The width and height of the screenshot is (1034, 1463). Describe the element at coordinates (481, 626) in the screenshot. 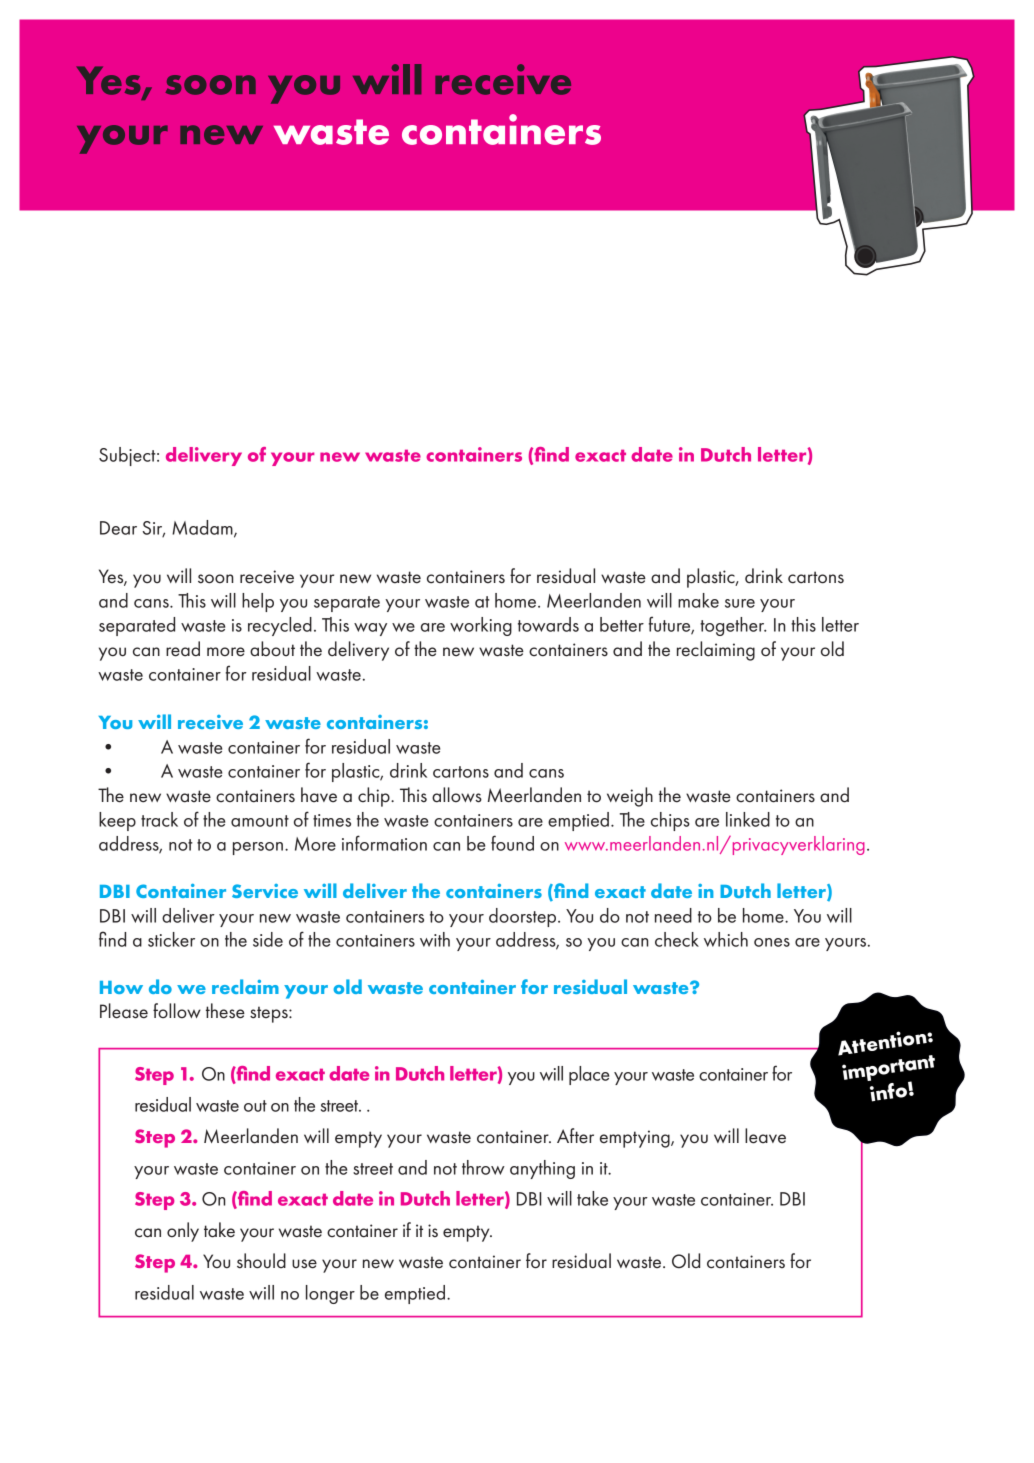

I see `working` at that location.
